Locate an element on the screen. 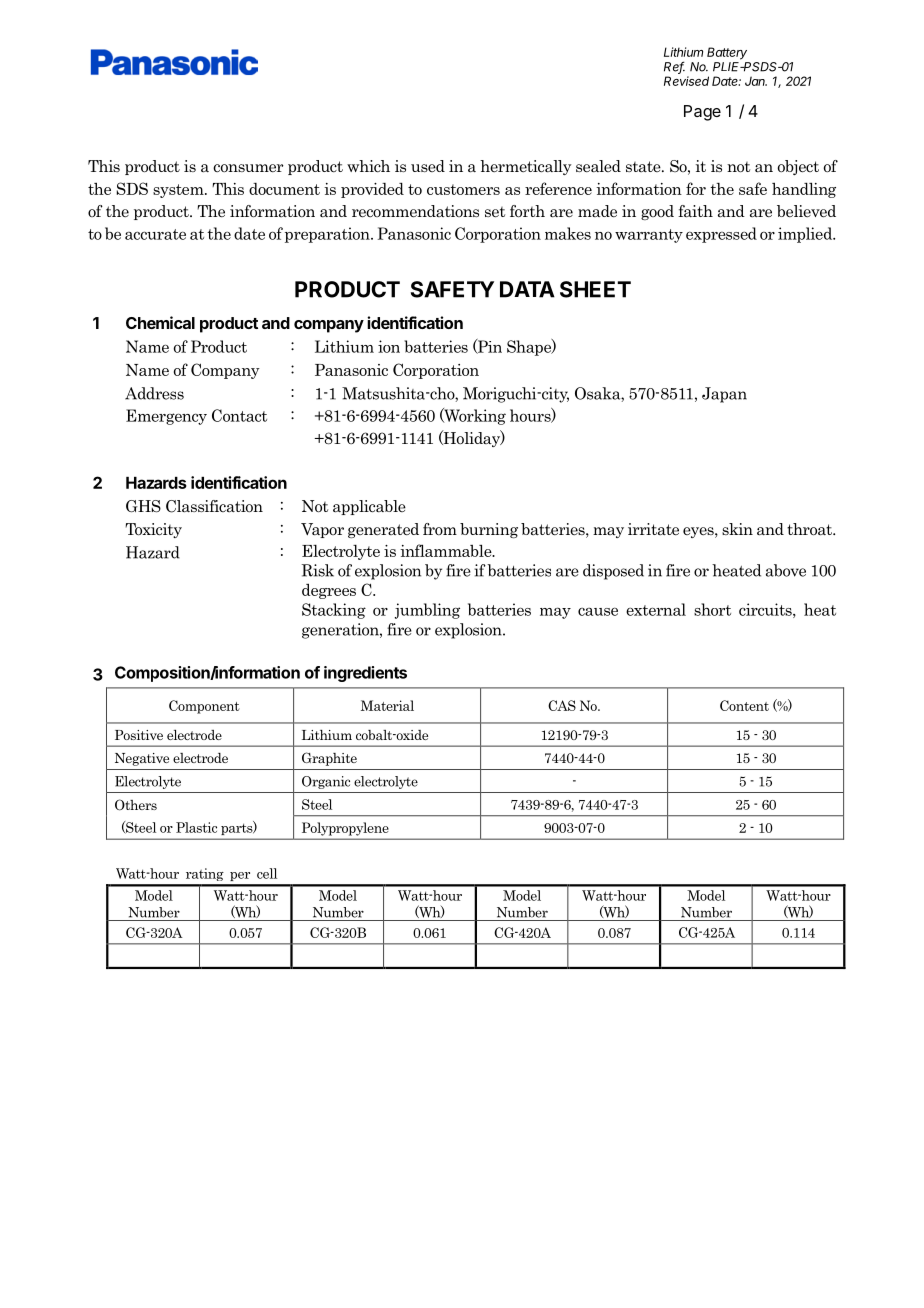 Image resolution: width=924 pixels, height=1308 pixels. used is located at coordinates (428, 166).
